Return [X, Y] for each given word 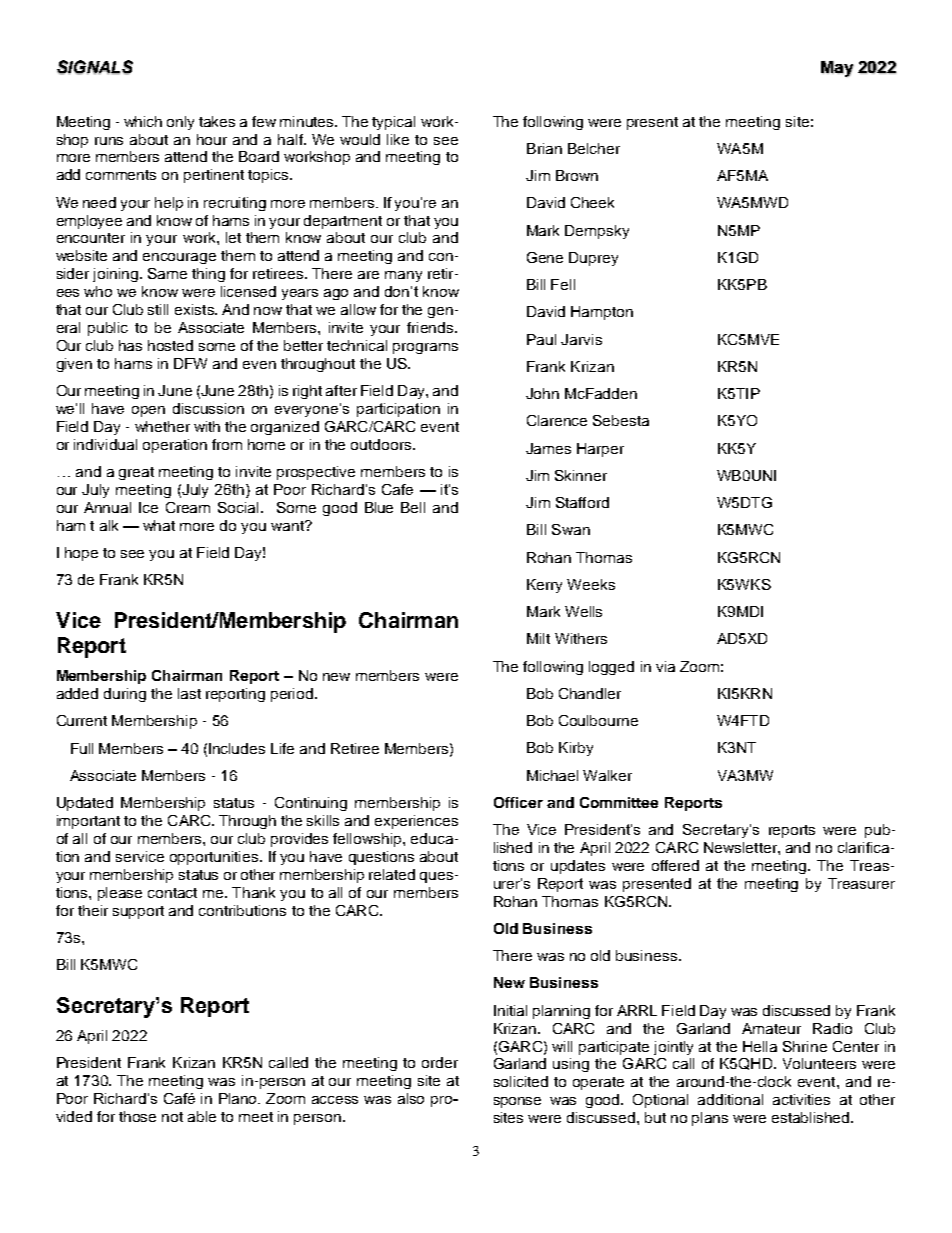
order [440, 1062]
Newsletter [741, 847]
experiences [416, 822]
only [180, 123]
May [837, 69]
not [172, 1117]
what [159, 525]
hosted [170, 345]
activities [801, 1099]
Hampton [602, 313]
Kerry [544, 586]
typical [393, 123]
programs [425, 348]
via [665, 666]
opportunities [215, 858]
